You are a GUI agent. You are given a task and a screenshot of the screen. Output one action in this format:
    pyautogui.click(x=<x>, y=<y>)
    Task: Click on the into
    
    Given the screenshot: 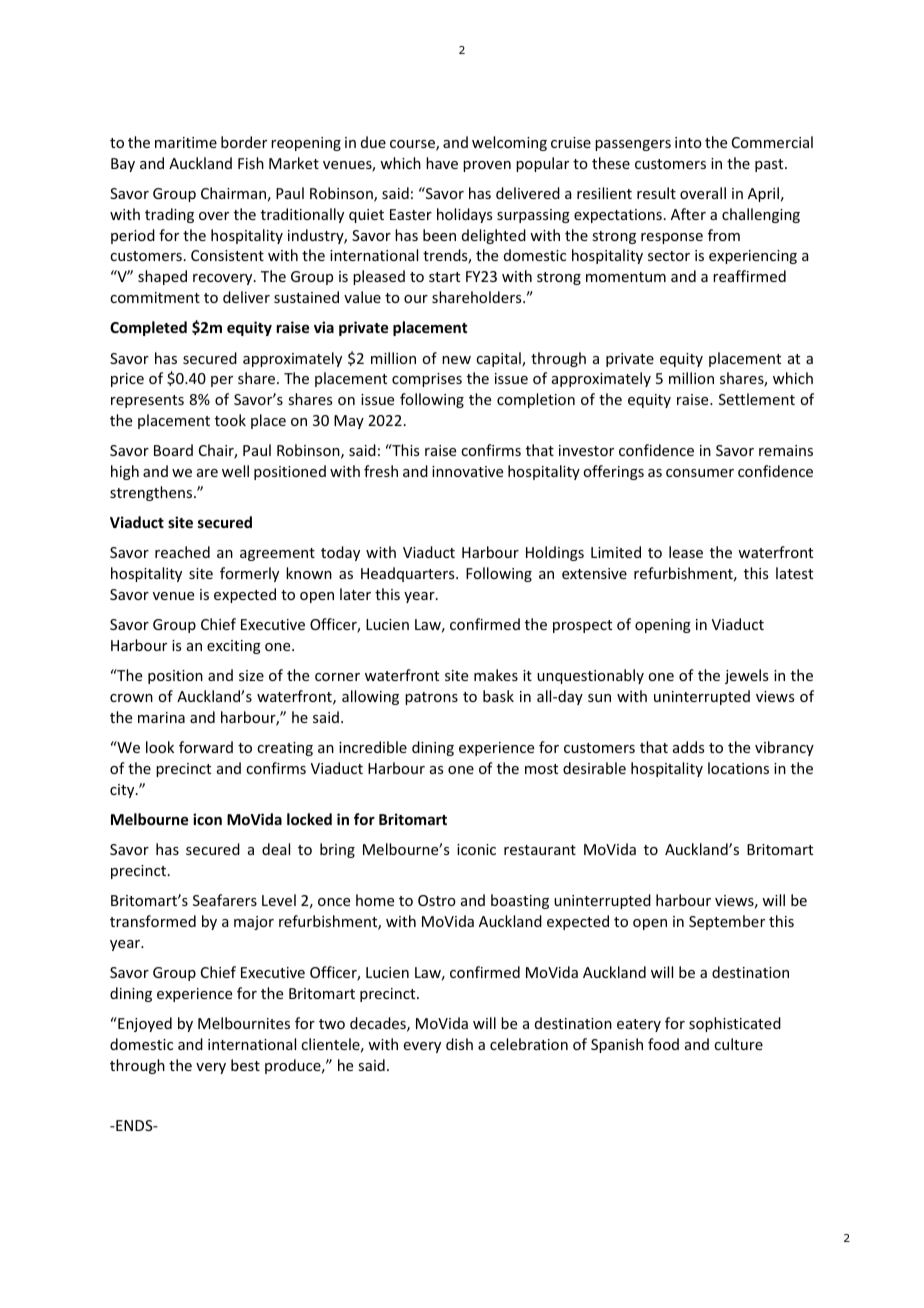 What is the action you would take?
    pyautogui.click(x=688, y=142)
